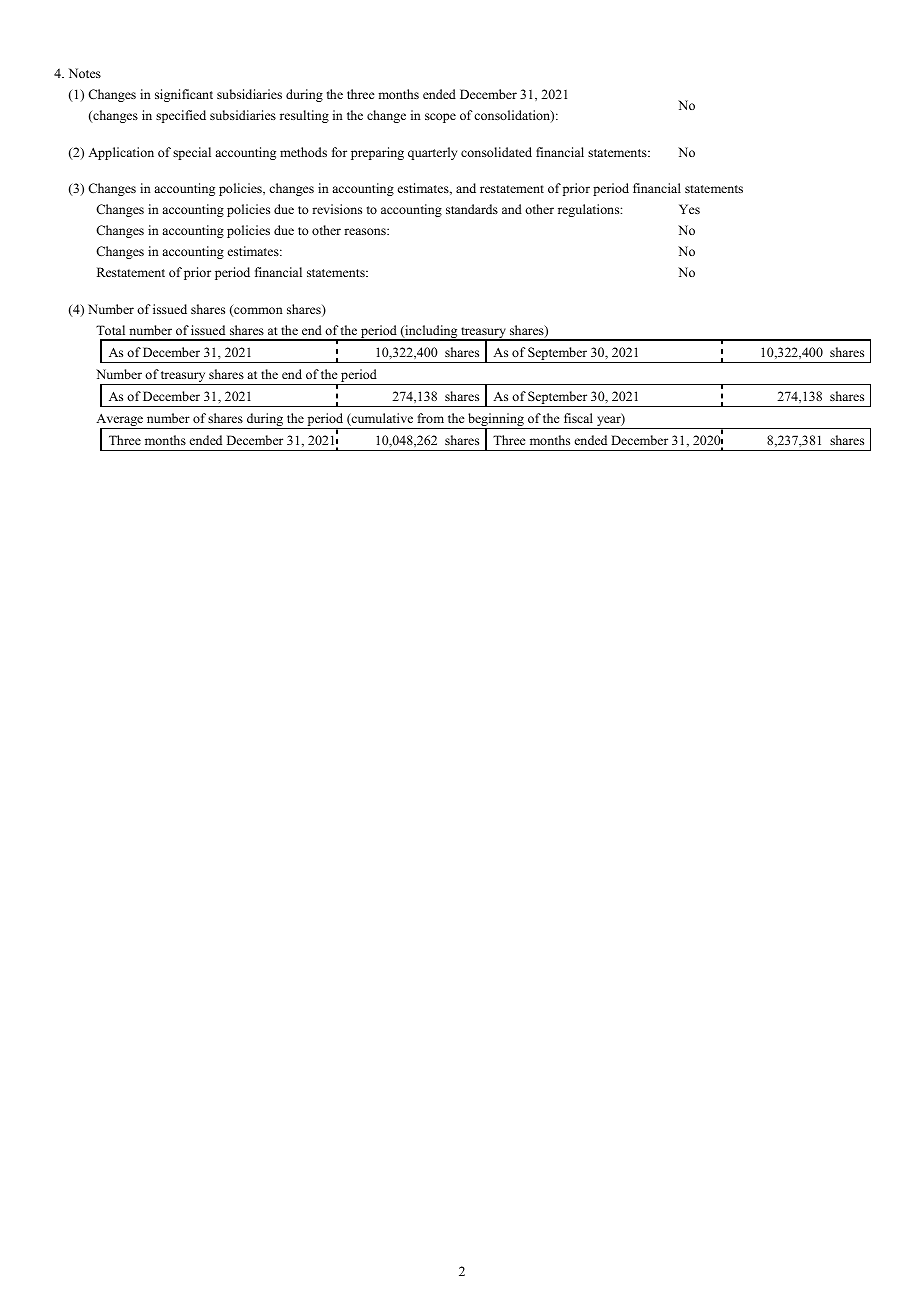  Describe the element at coordinates (472, 209) in the screenshot. I see `standards` at that location.
